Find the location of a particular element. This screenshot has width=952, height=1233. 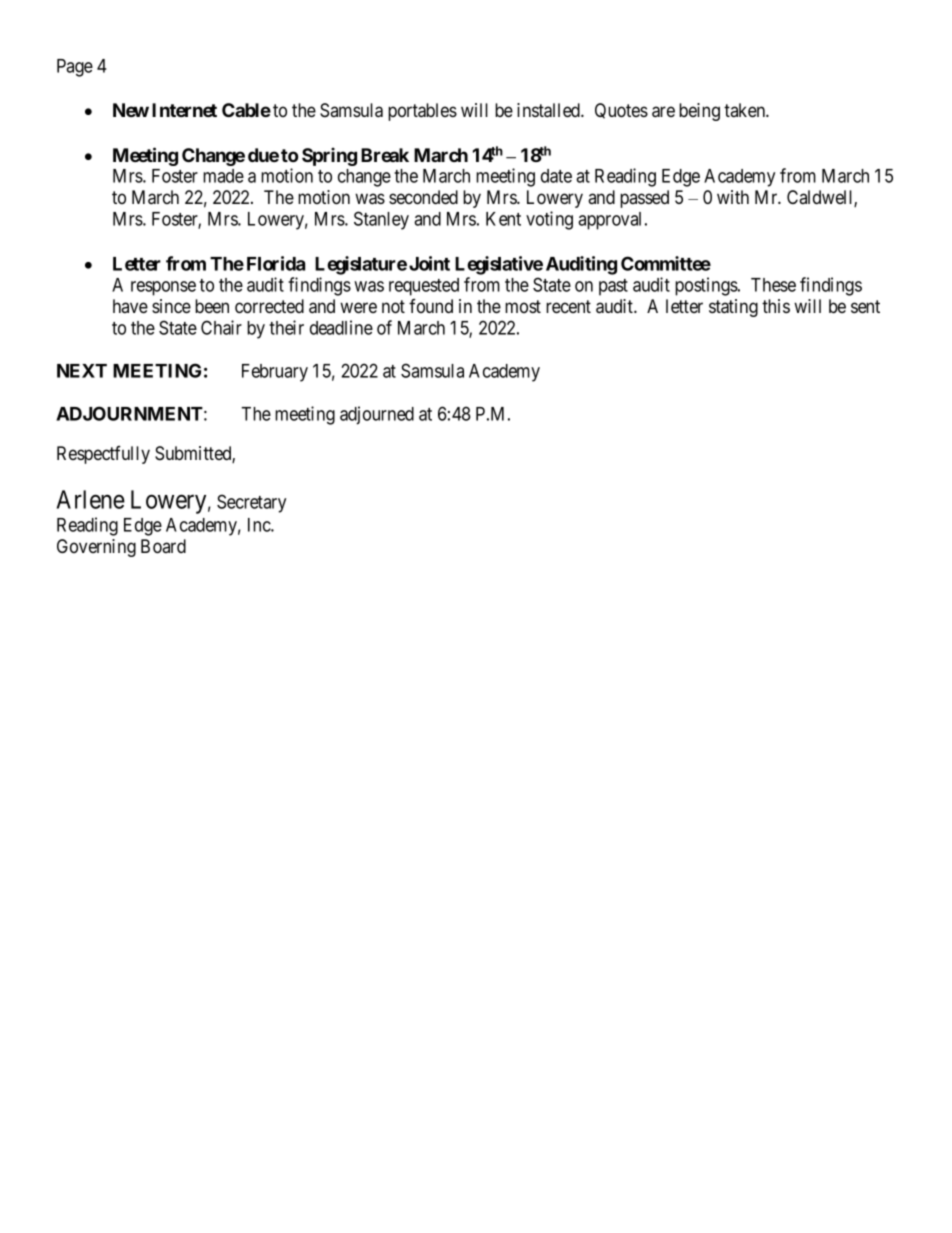

February is located at coordinates (275, 373).
